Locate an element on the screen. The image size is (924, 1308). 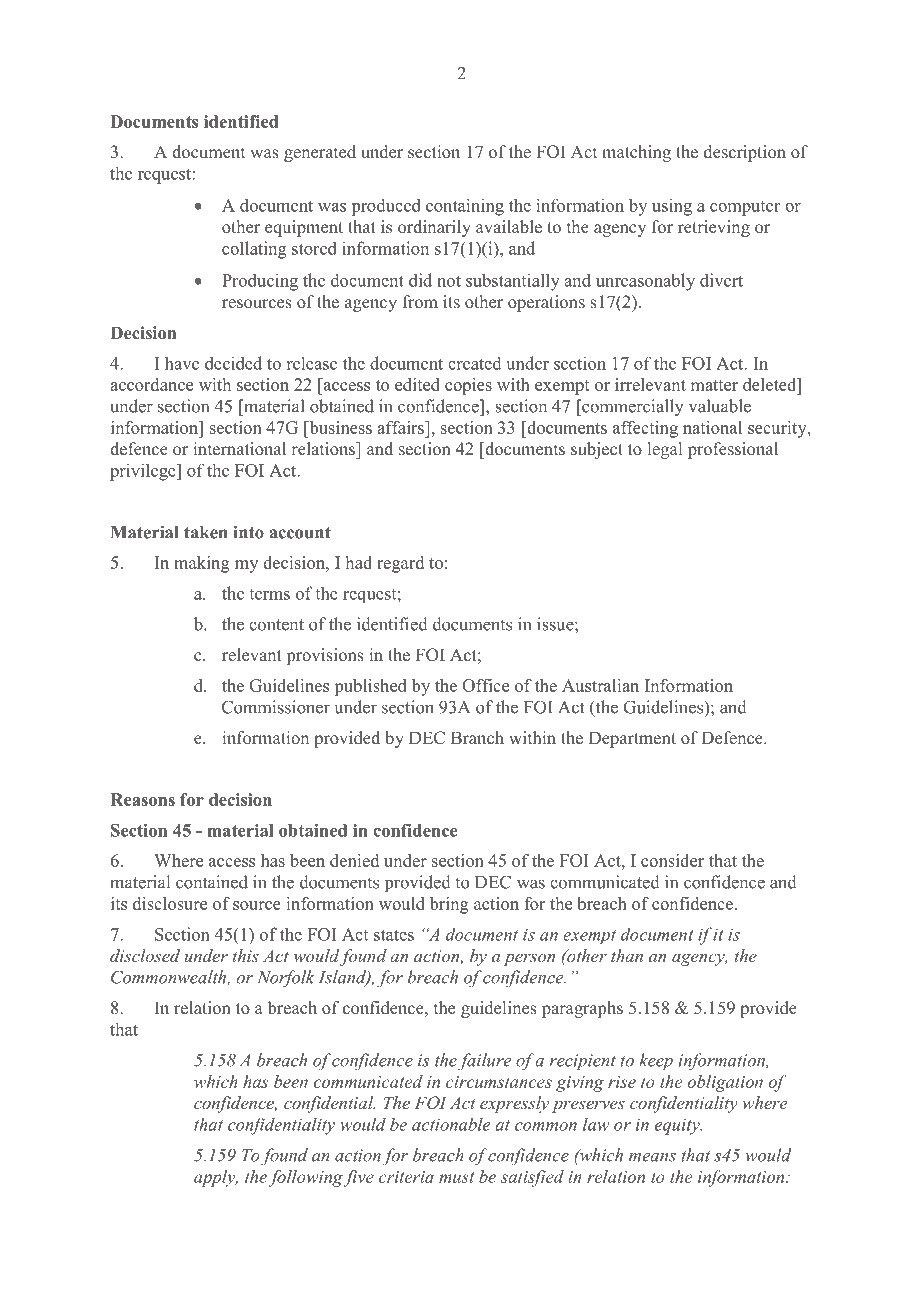
Office is located at coordinates (485, 685).
